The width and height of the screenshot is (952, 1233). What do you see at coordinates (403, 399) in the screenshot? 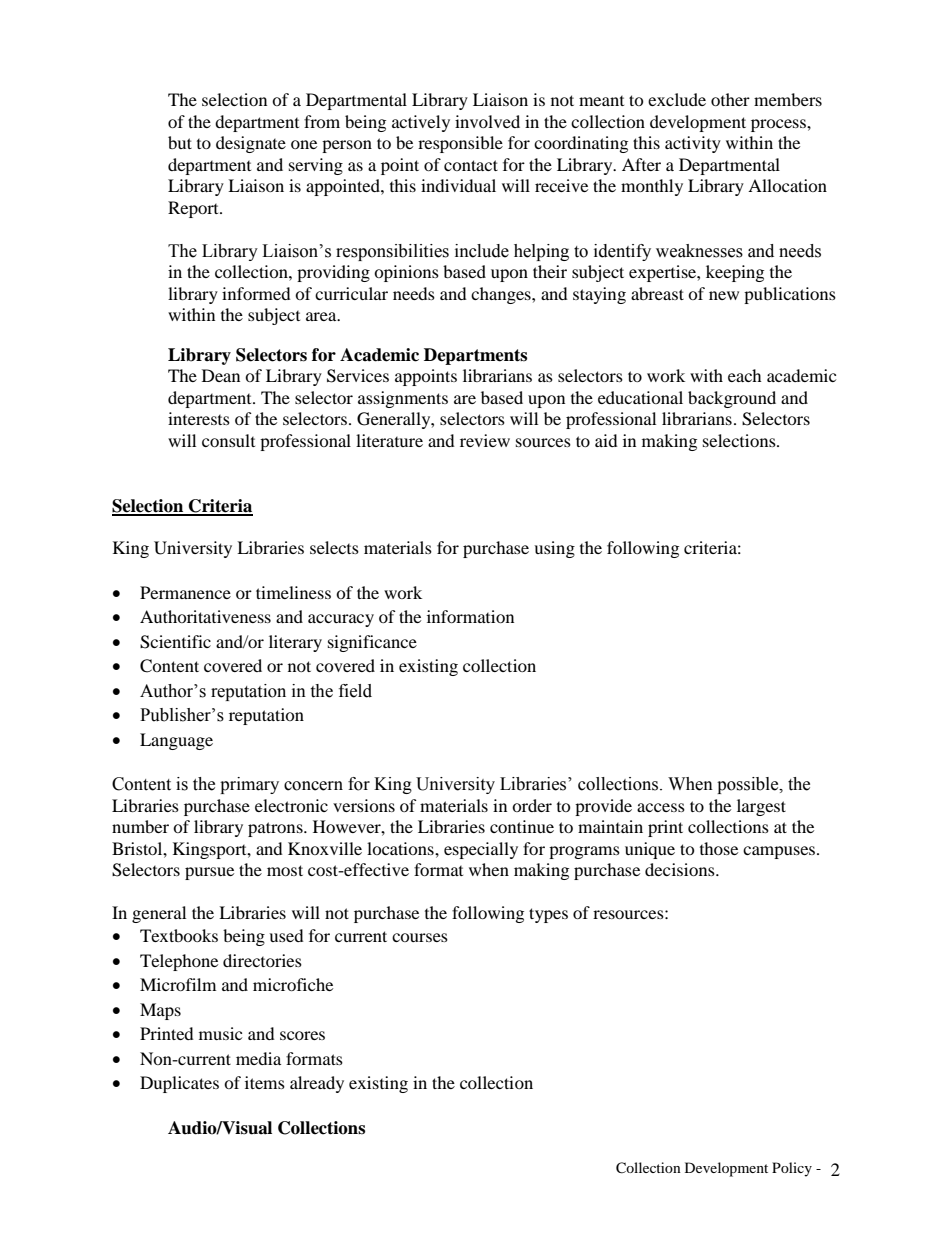
I see `assignments` at bounding box center [403, 399].
